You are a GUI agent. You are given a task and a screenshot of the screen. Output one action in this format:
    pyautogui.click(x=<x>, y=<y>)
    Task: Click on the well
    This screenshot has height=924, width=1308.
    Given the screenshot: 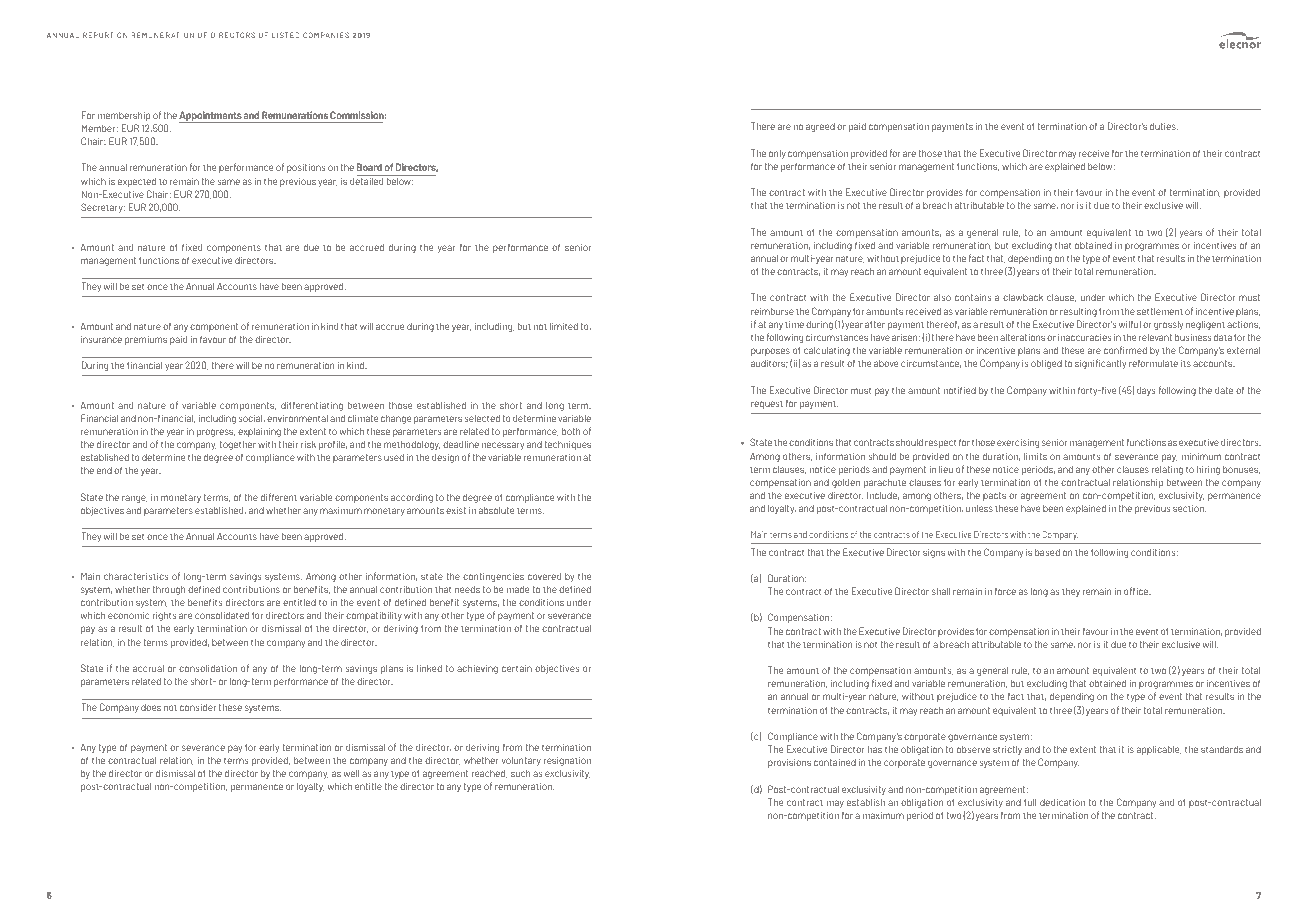 What is the action you would take?
    pyautogui.click(x=351, y=773)
